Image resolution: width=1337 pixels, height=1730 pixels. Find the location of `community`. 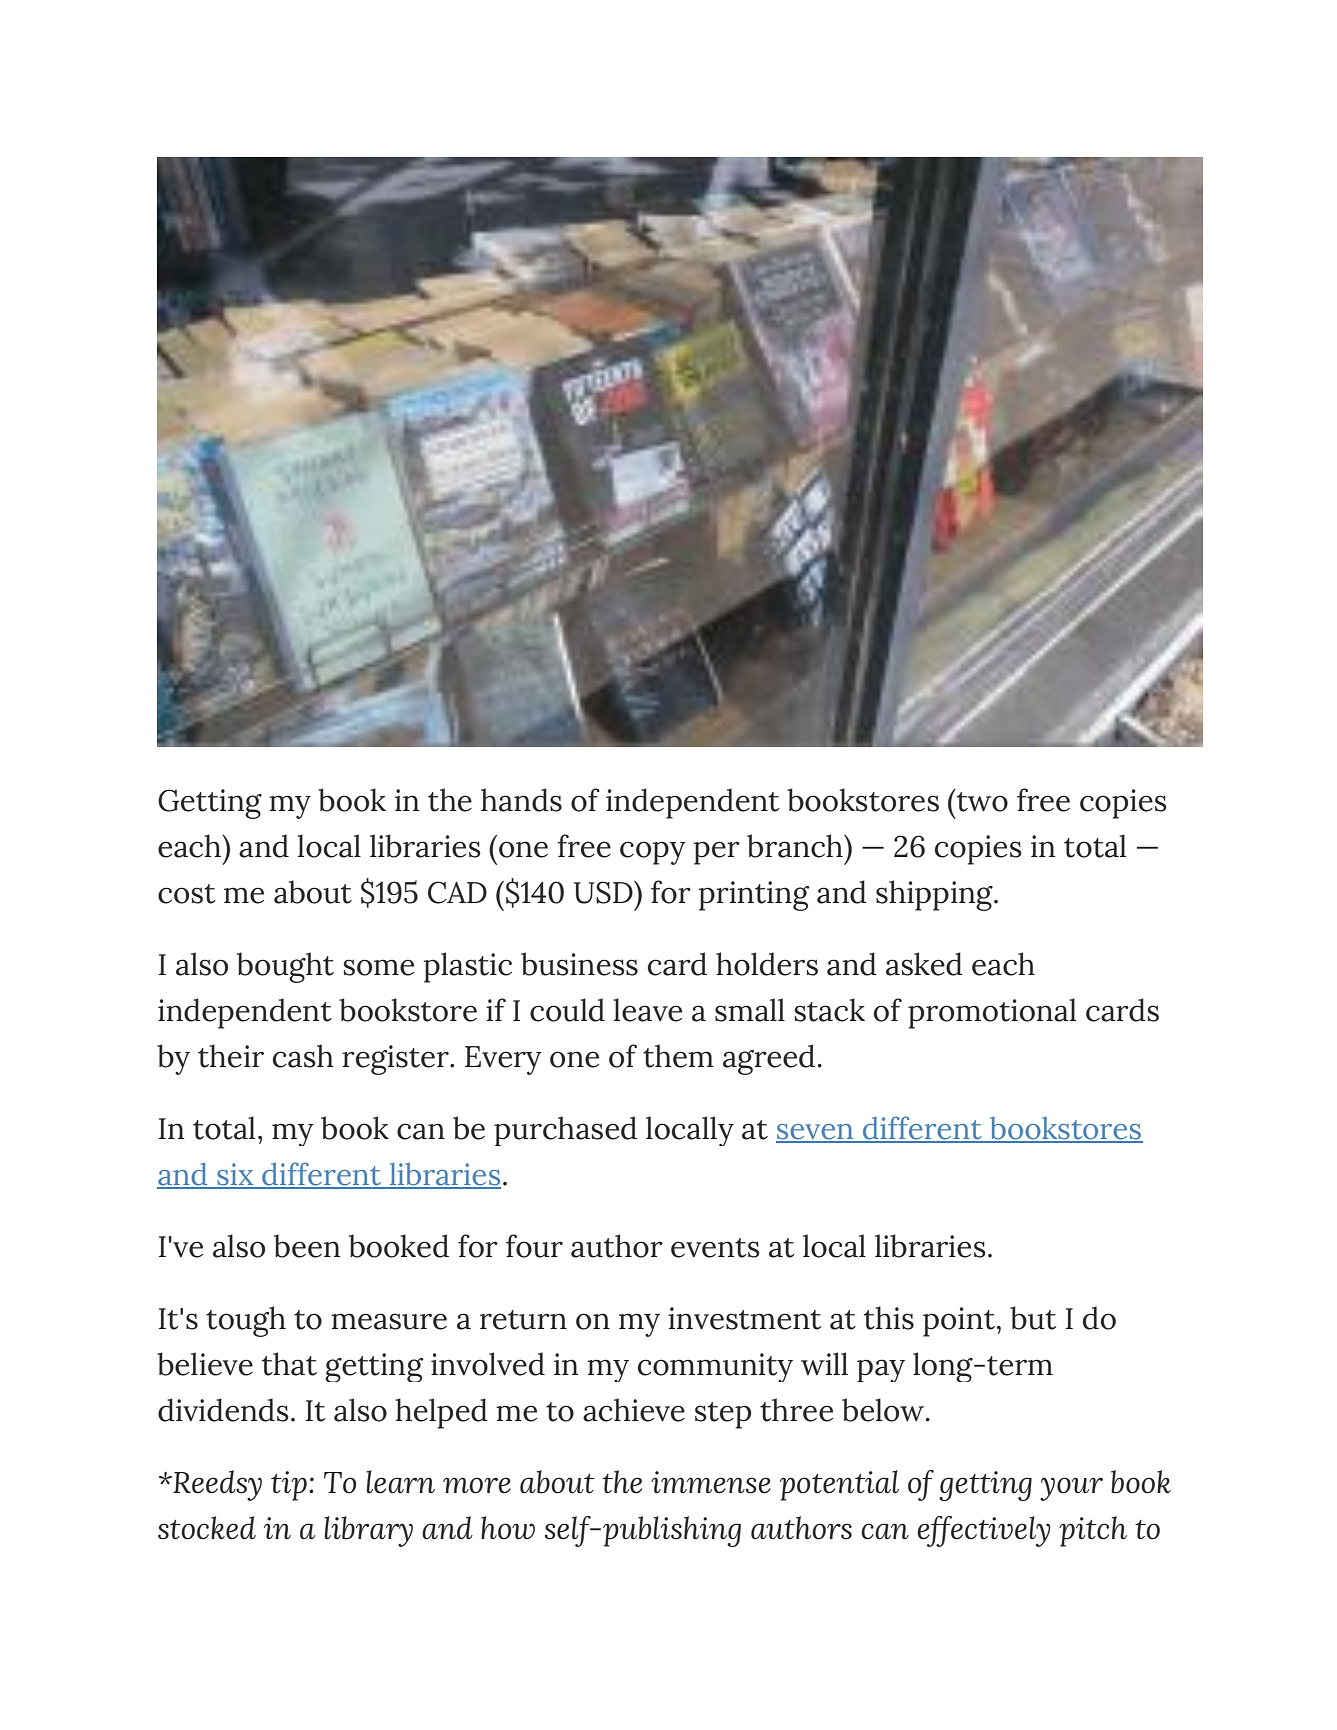

community is located at coordinates (715, 1367).
